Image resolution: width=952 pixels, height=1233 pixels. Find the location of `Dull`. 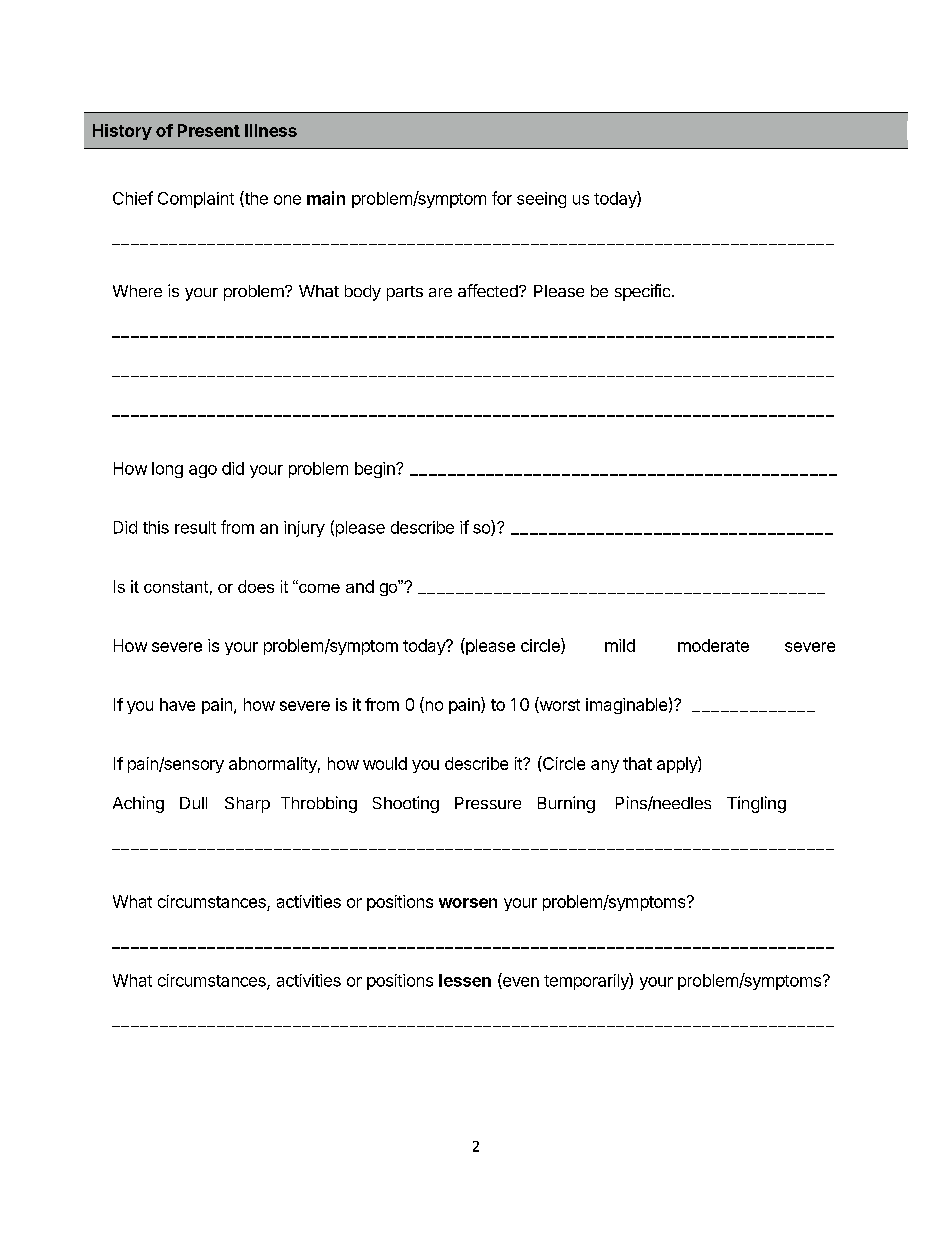

Dull is located at coordinates (193, 803).
